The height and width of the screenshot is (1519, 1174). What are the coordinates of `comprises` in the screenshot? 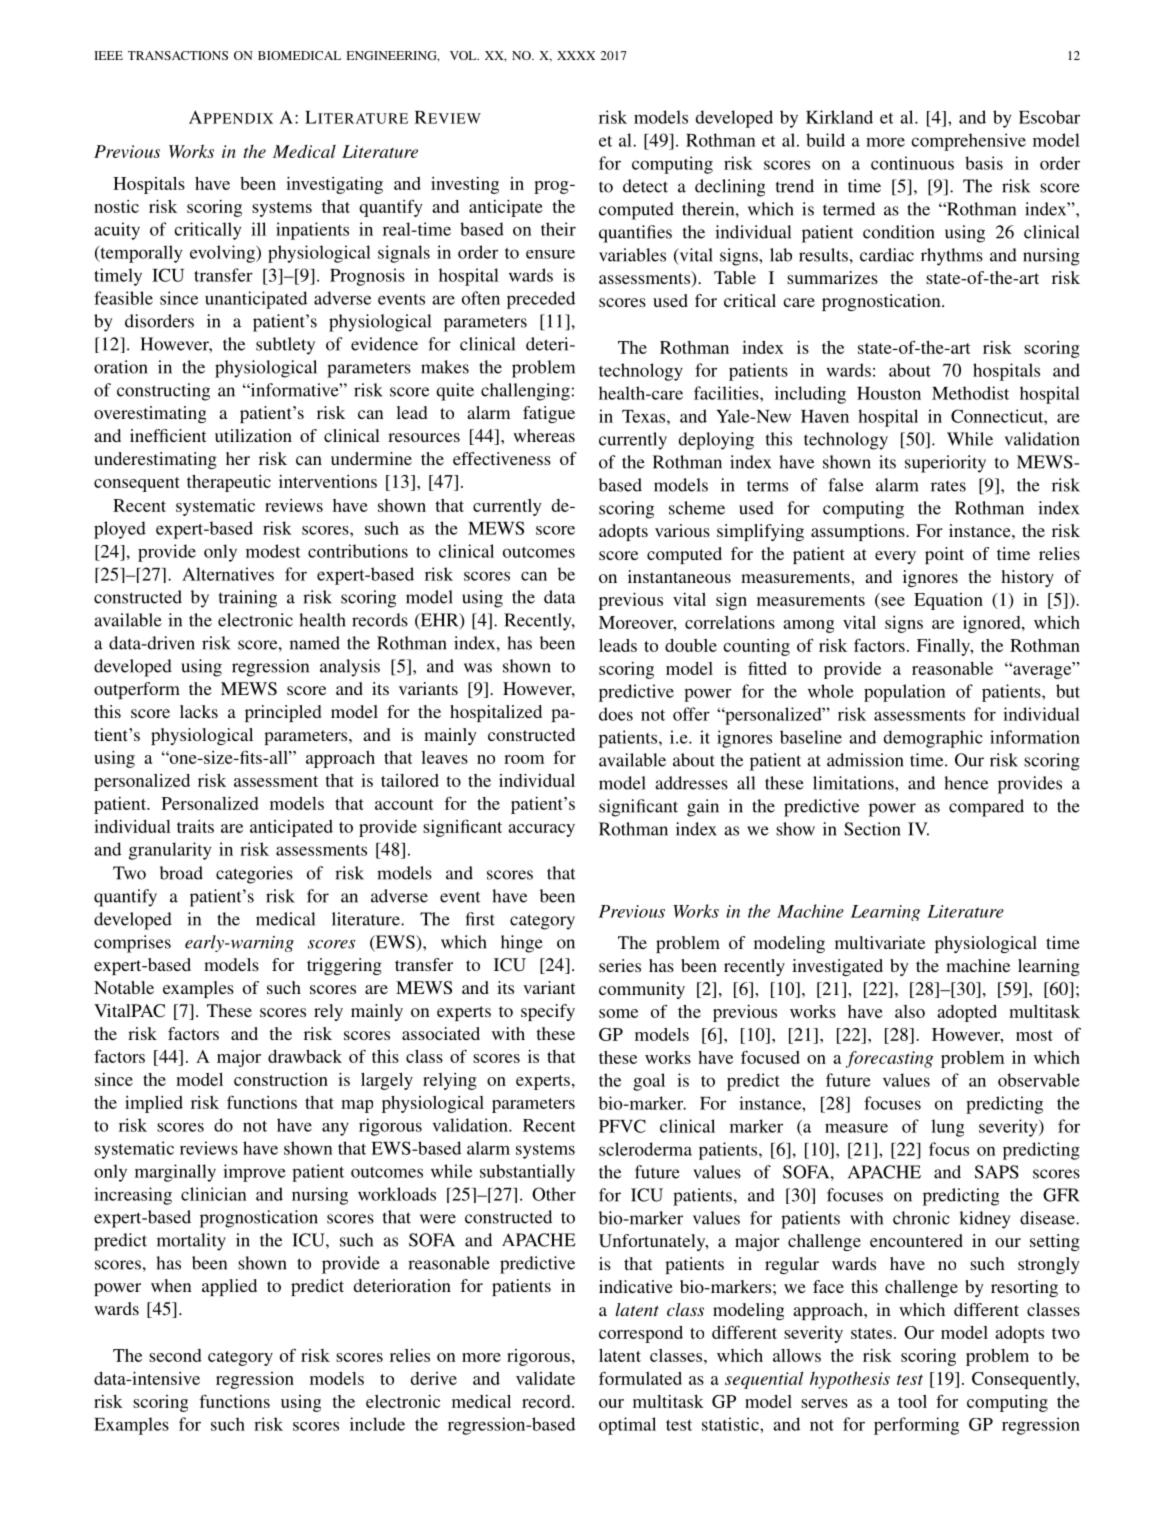 It's located at (132, 944).
